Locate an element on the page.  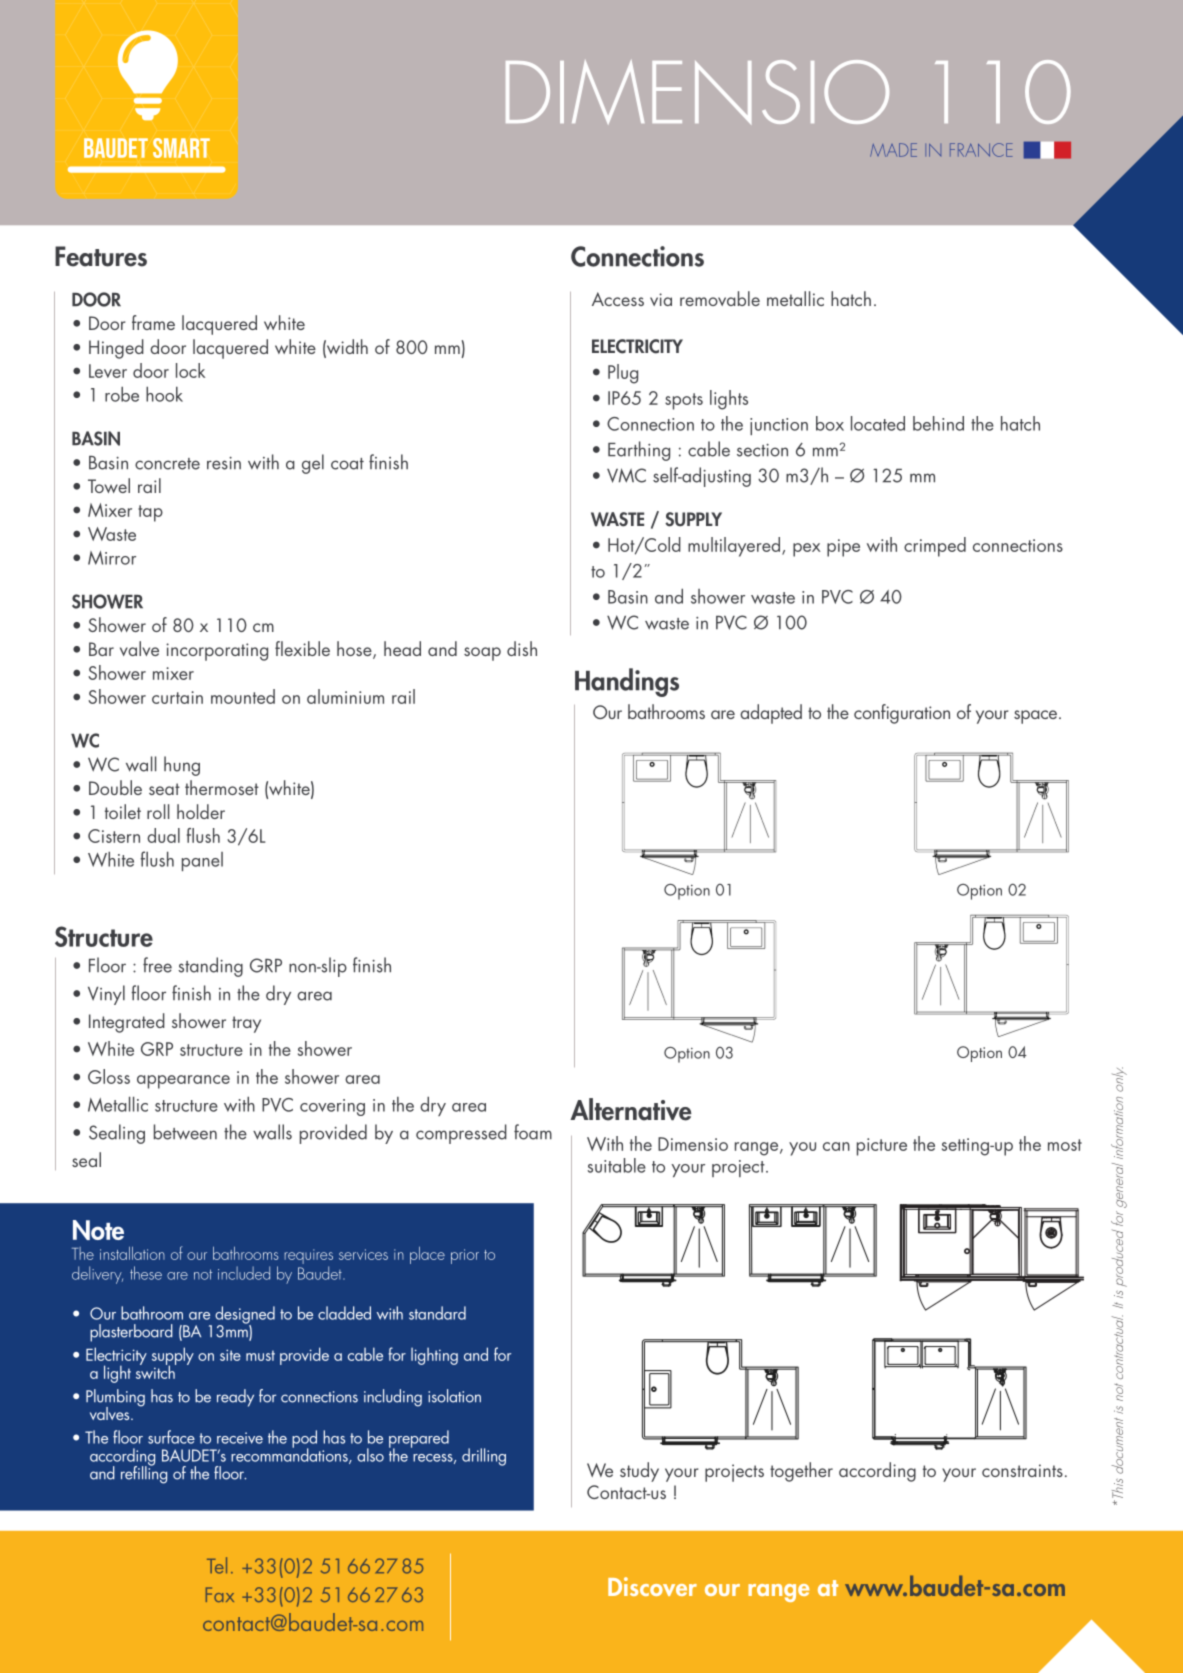
tap is located at coordinates (150, 513).
